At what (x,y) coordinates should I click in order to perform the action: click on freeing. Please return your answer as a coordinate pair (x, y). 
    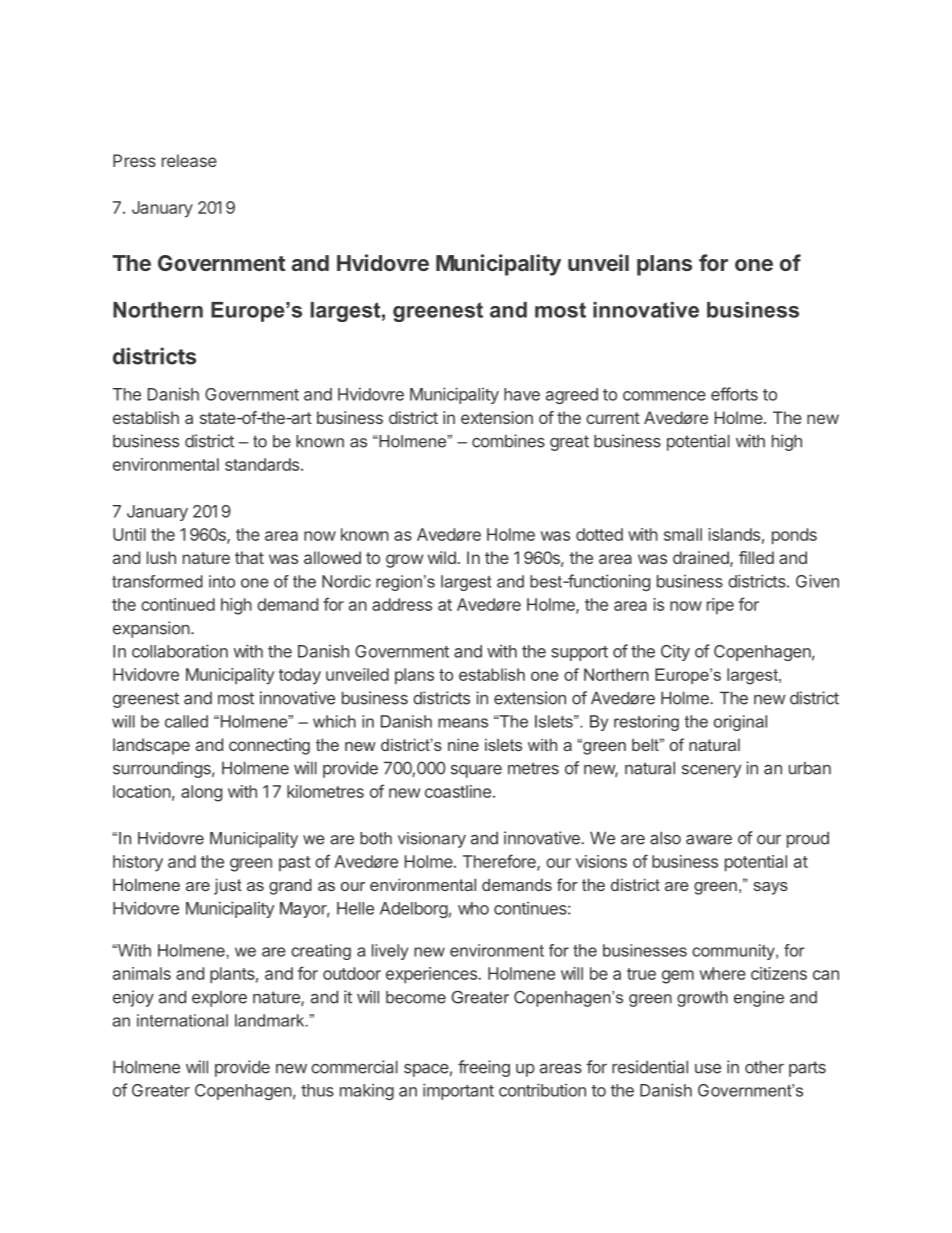
    Looking at the image, I should click on (484, 1068).
